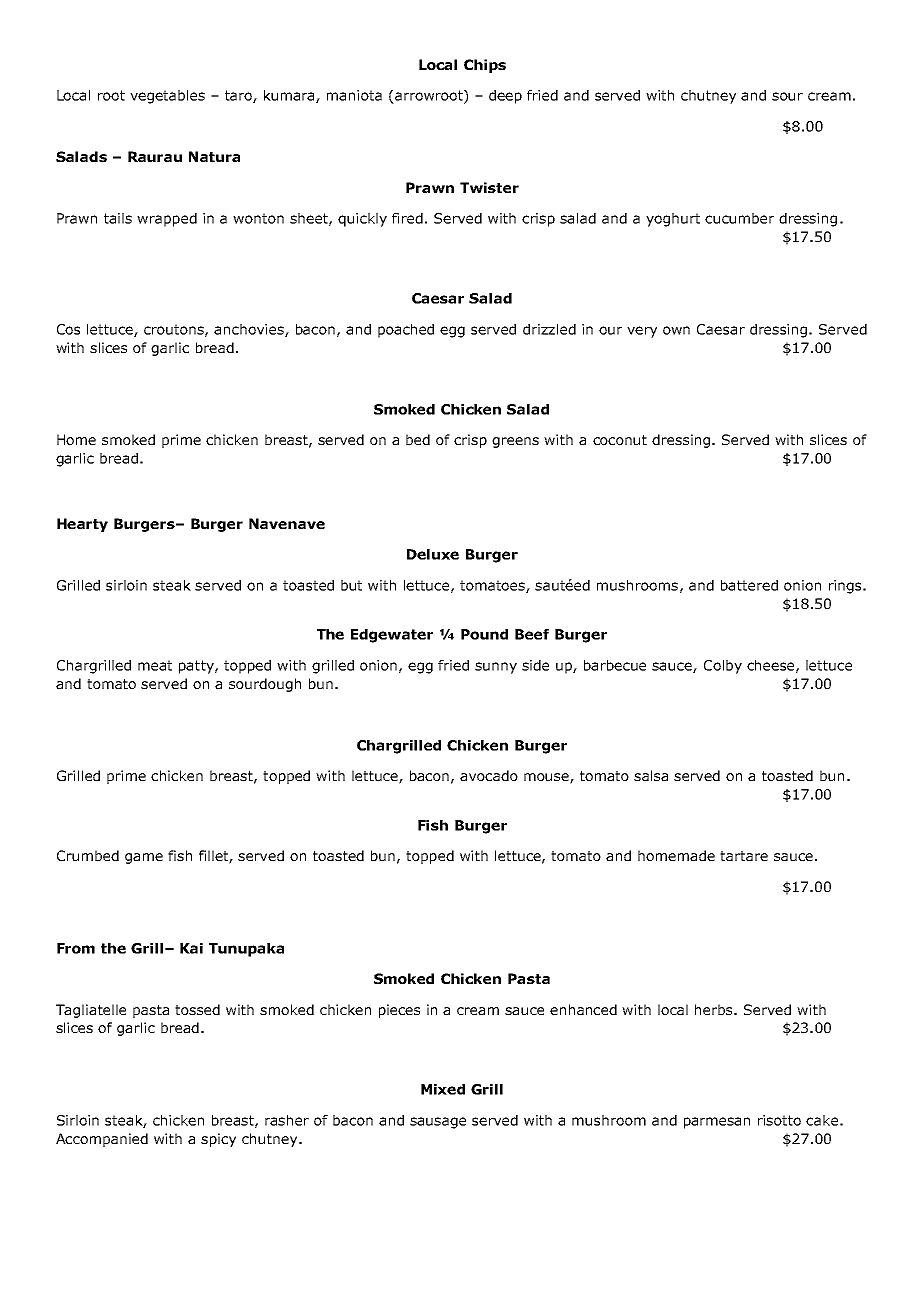 The height and width of the screenshot is (1308, 924). What do you see at coordinates (82, 525) in the screenshot?
I see `Hearty` at bounding box center [82, 525].
